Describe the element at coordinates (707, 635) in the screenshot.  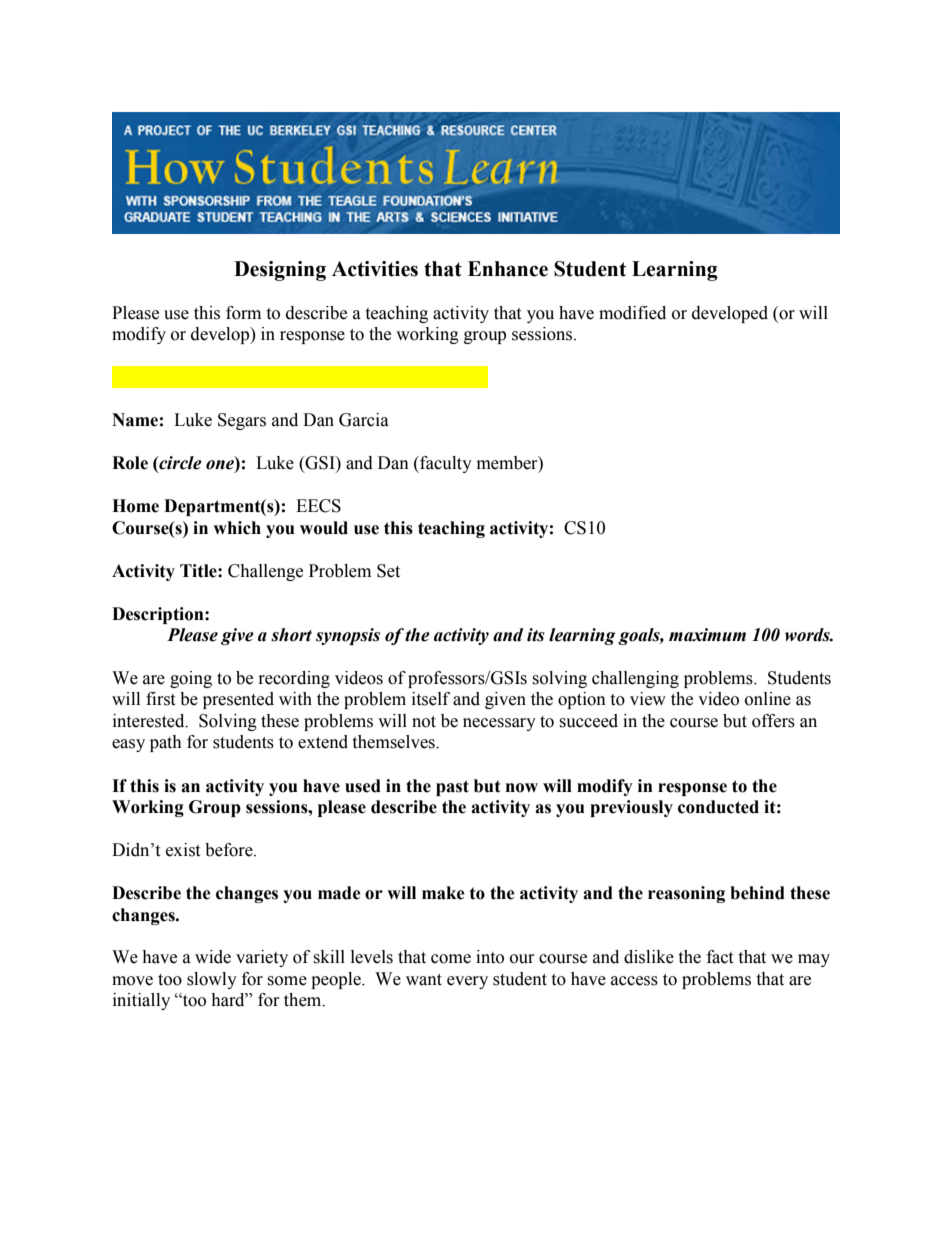
I see `maximum` at that location.
